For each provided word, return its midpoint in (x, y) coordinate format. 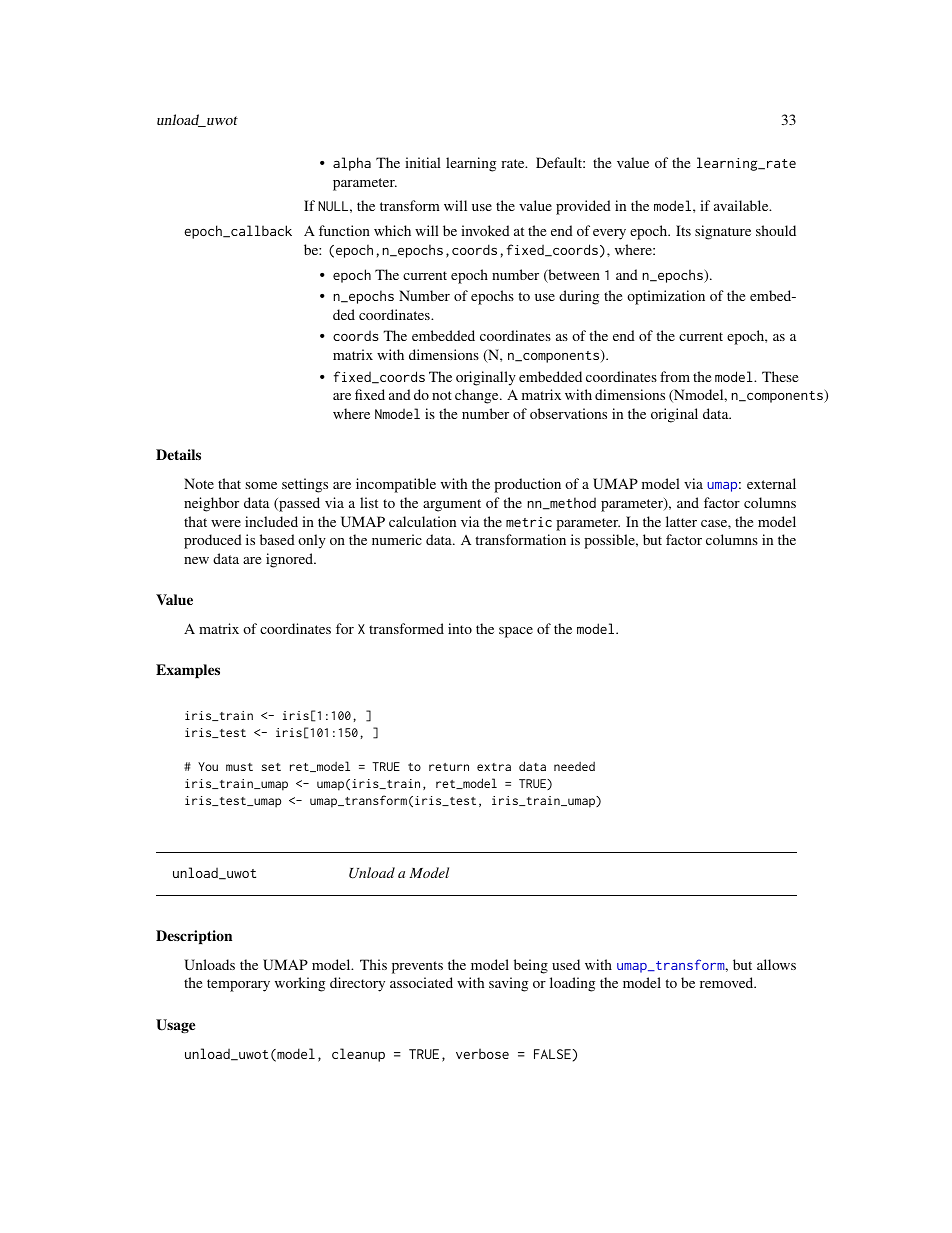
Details (178, 454)
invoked (485, 230)
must (239, 767)
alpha (352, 164)
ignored (291, 560)
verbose (482, 1053)
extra (494, 767)
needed (574, 766)
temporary (238, 985)
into (460, 628)
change (478, 396)
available (742, 205)
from (675, 376)
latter (681, 521)
